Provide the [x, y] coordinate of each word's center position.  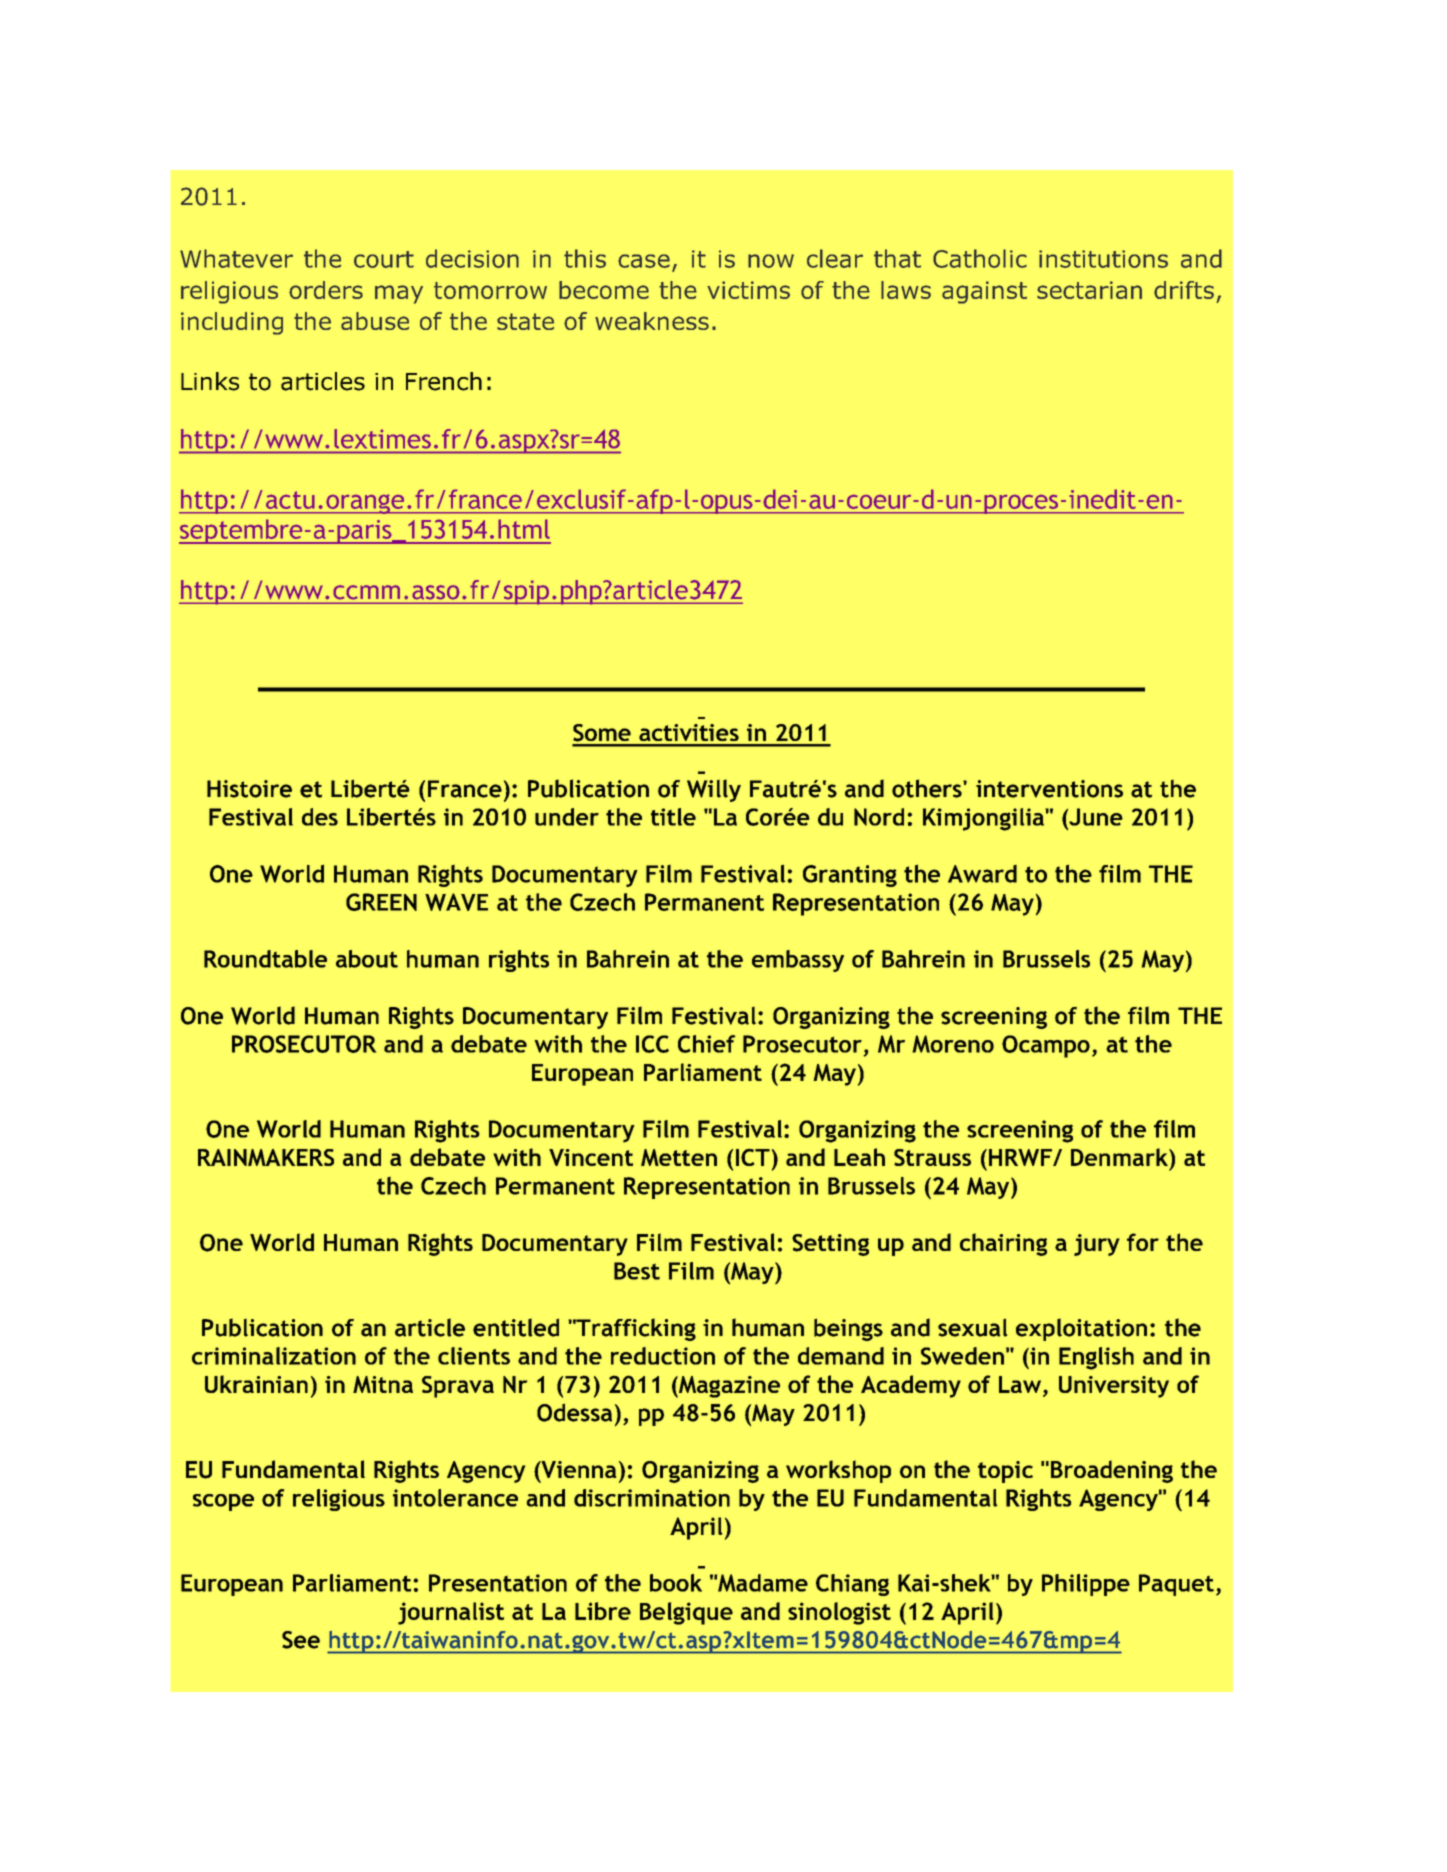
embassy [798, 961]
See [301, 1640]
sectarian [1089, 290]
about [367, 959]
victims [748, 290]
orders [326, 290]
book [676, 1583]
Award [982, 874]
